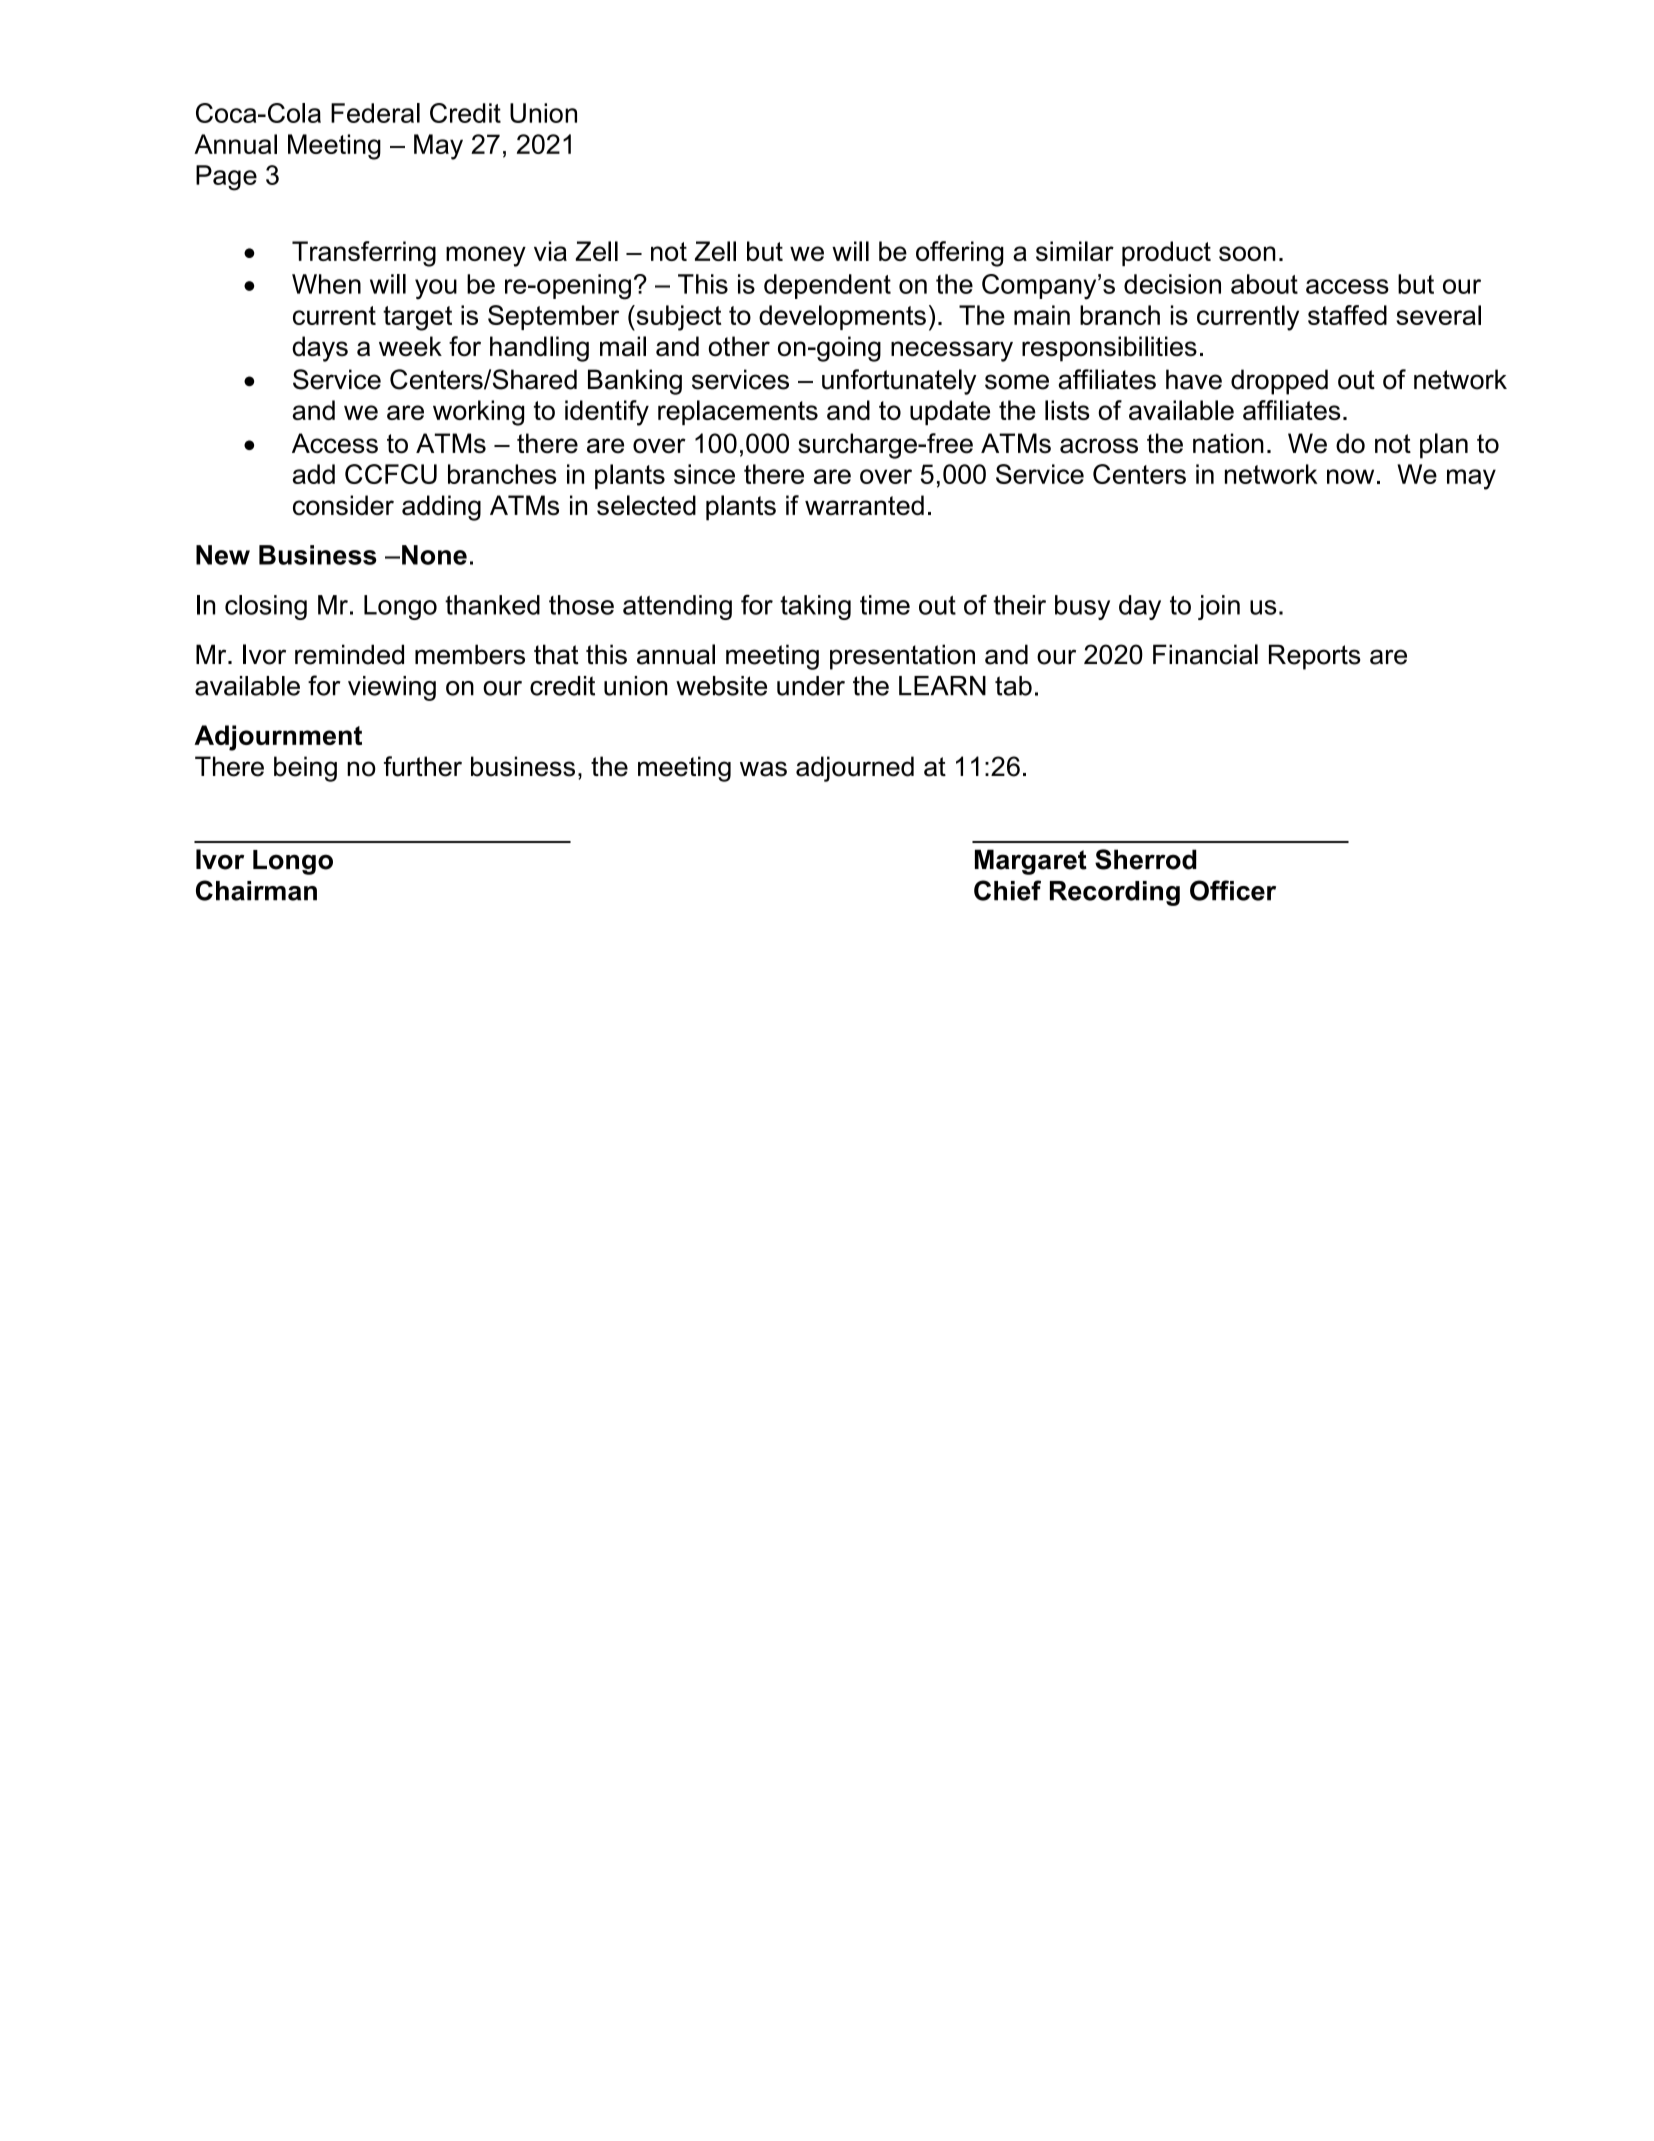 The width and height of the image is (1654, 2141). Describe the element at coordinates (899, 382) in the image. I see `unfortunately` at that location.
